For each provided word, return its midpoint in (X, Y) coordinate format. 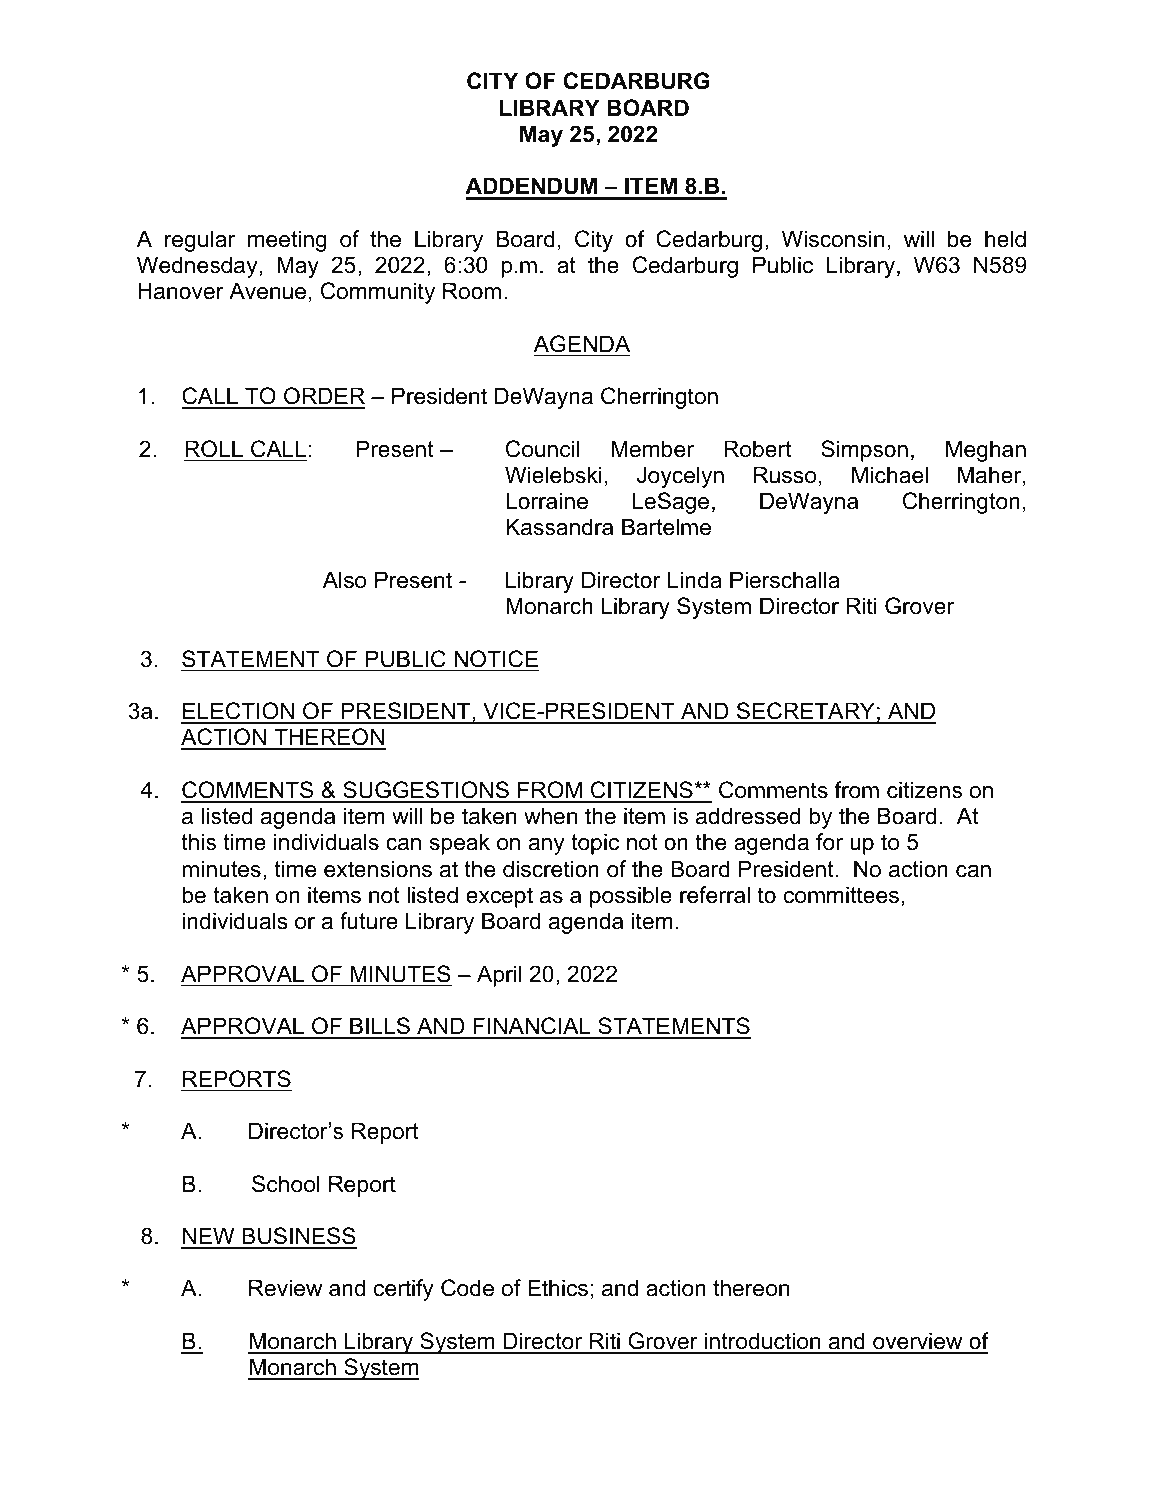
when (550, 816)
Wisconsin (833, 239)
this (198, 842)
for (829, 842)
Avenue (267, 291)
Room (472, 291)
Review (285, 1288)
